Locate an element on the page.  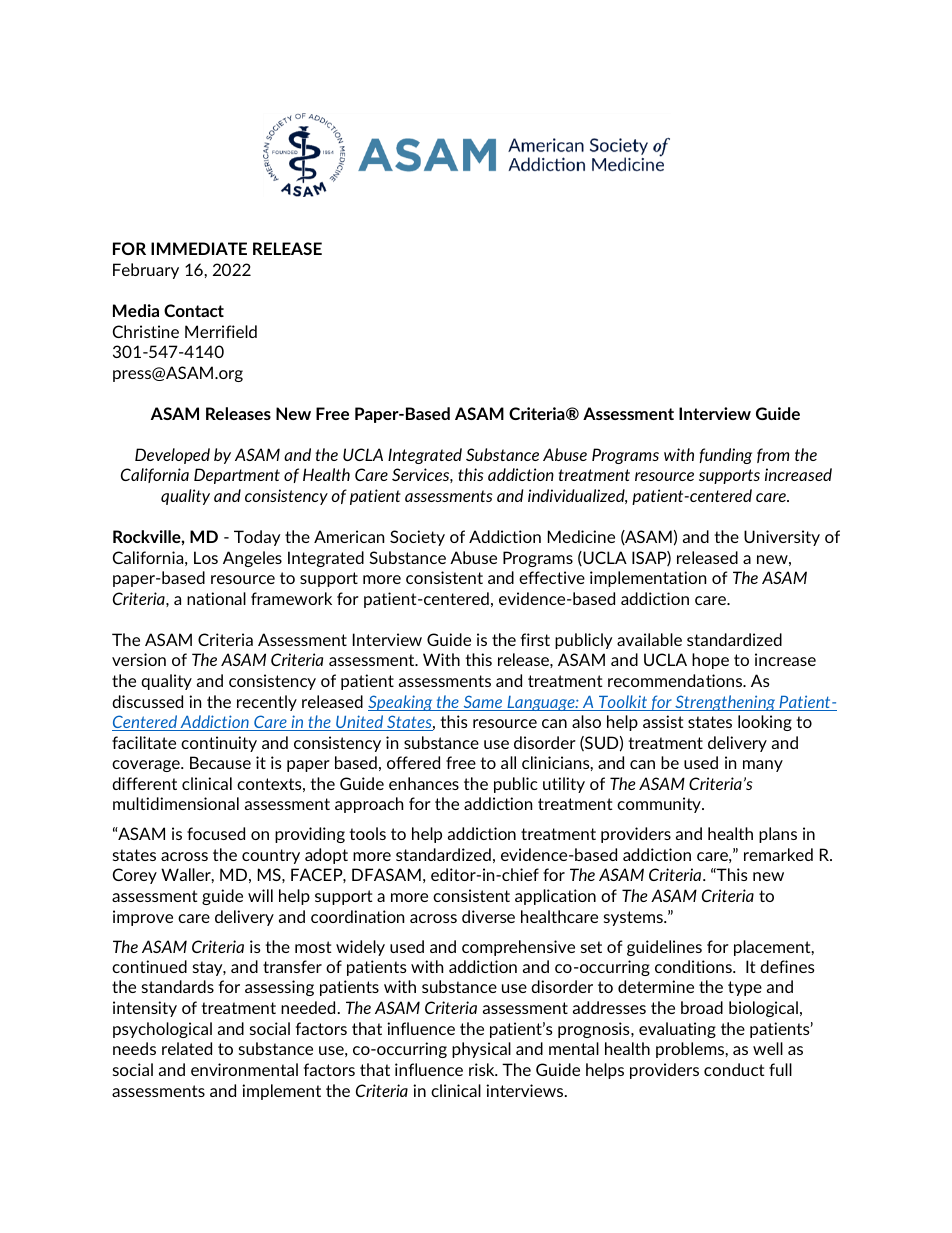
physical is located at coordinates (481, 1050).
